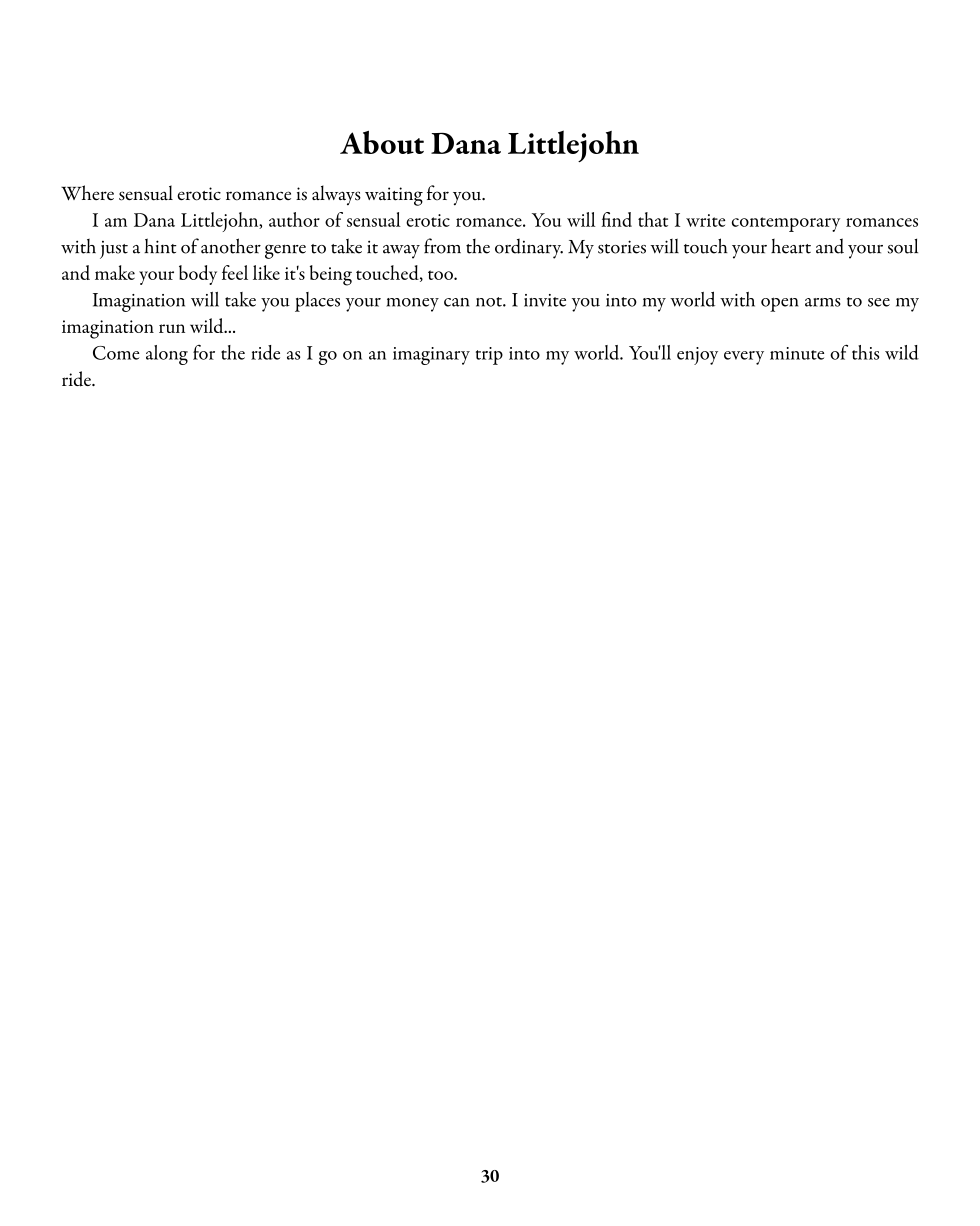 The height and width of the screenshot is (1226, 980). Describe the element at coordinates (382, 142) in the screenshot. I see `About` at that location.
